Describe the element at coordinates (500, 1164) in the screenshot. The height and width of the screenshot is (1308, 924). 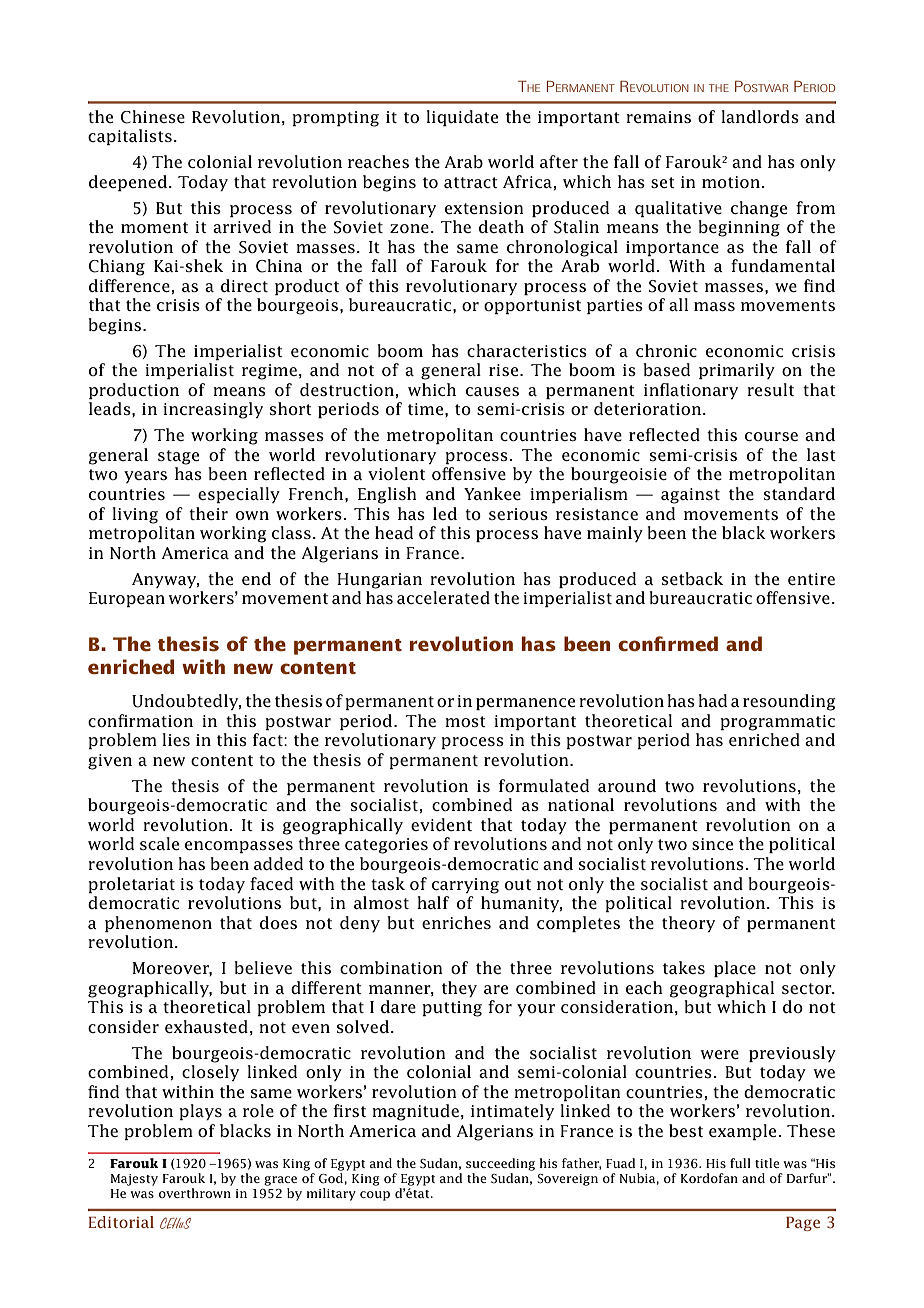
I see `succeeding` at that location.
